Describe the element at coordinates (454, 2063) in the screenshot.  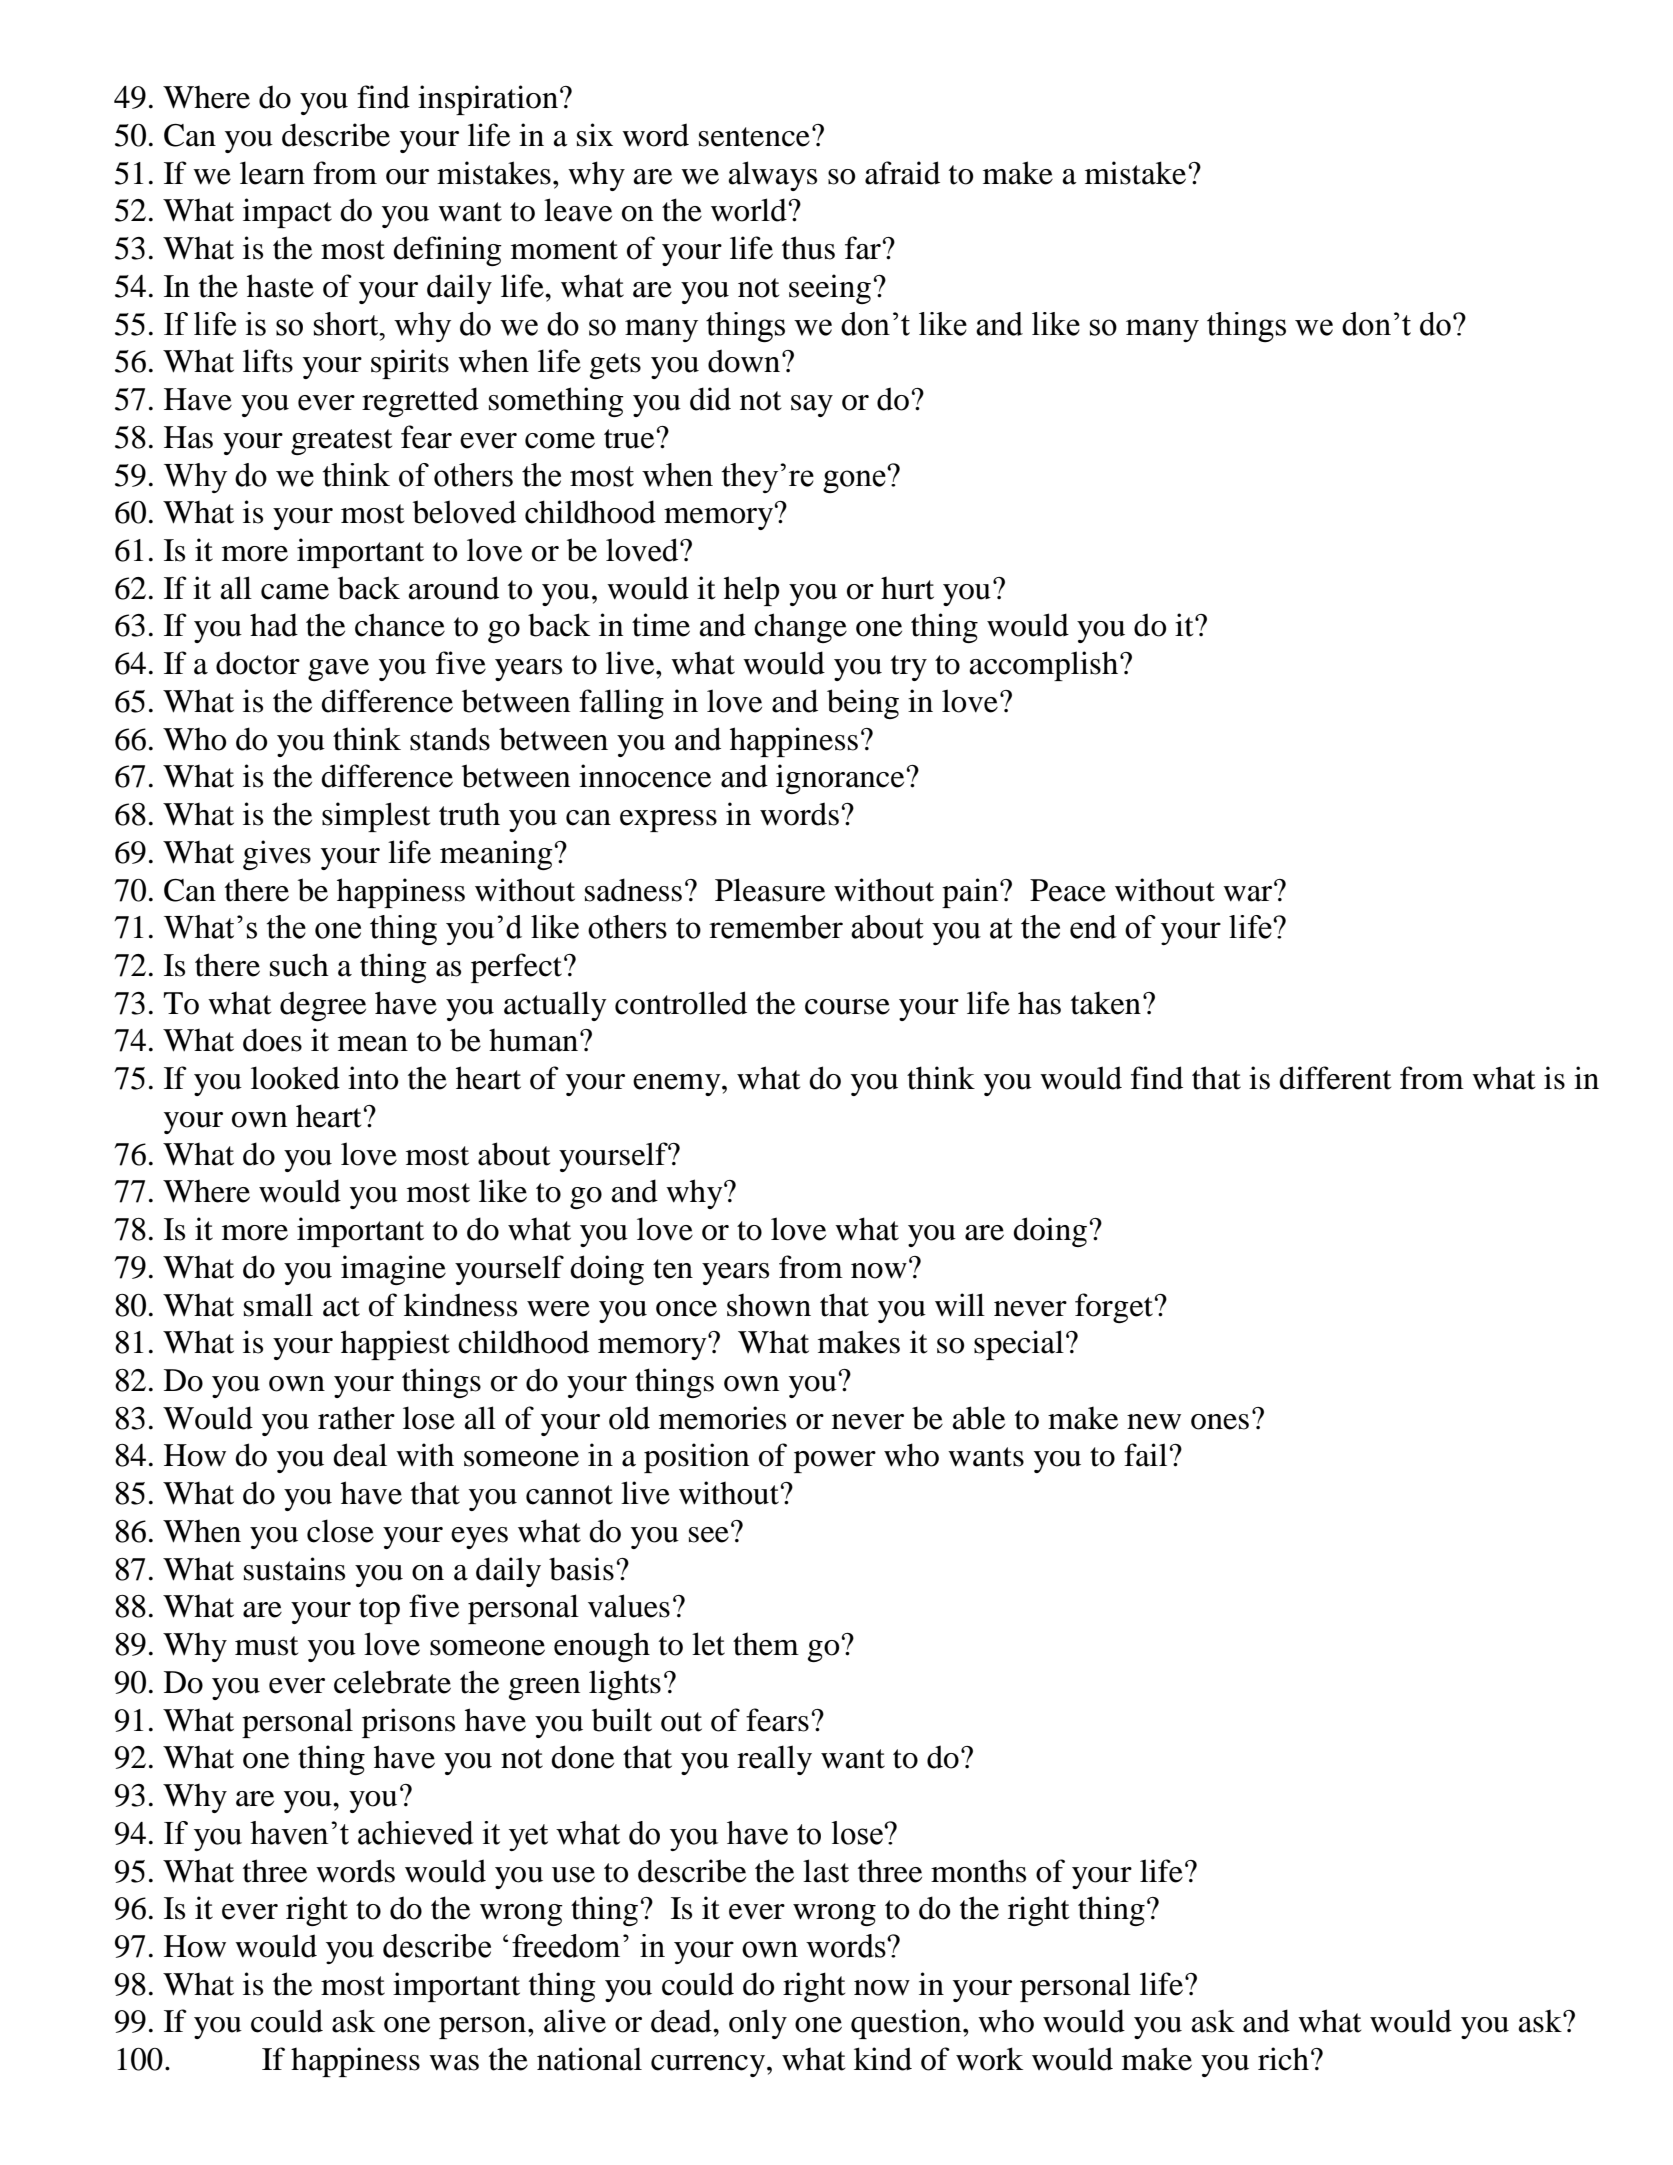
I see `was` at that location.
